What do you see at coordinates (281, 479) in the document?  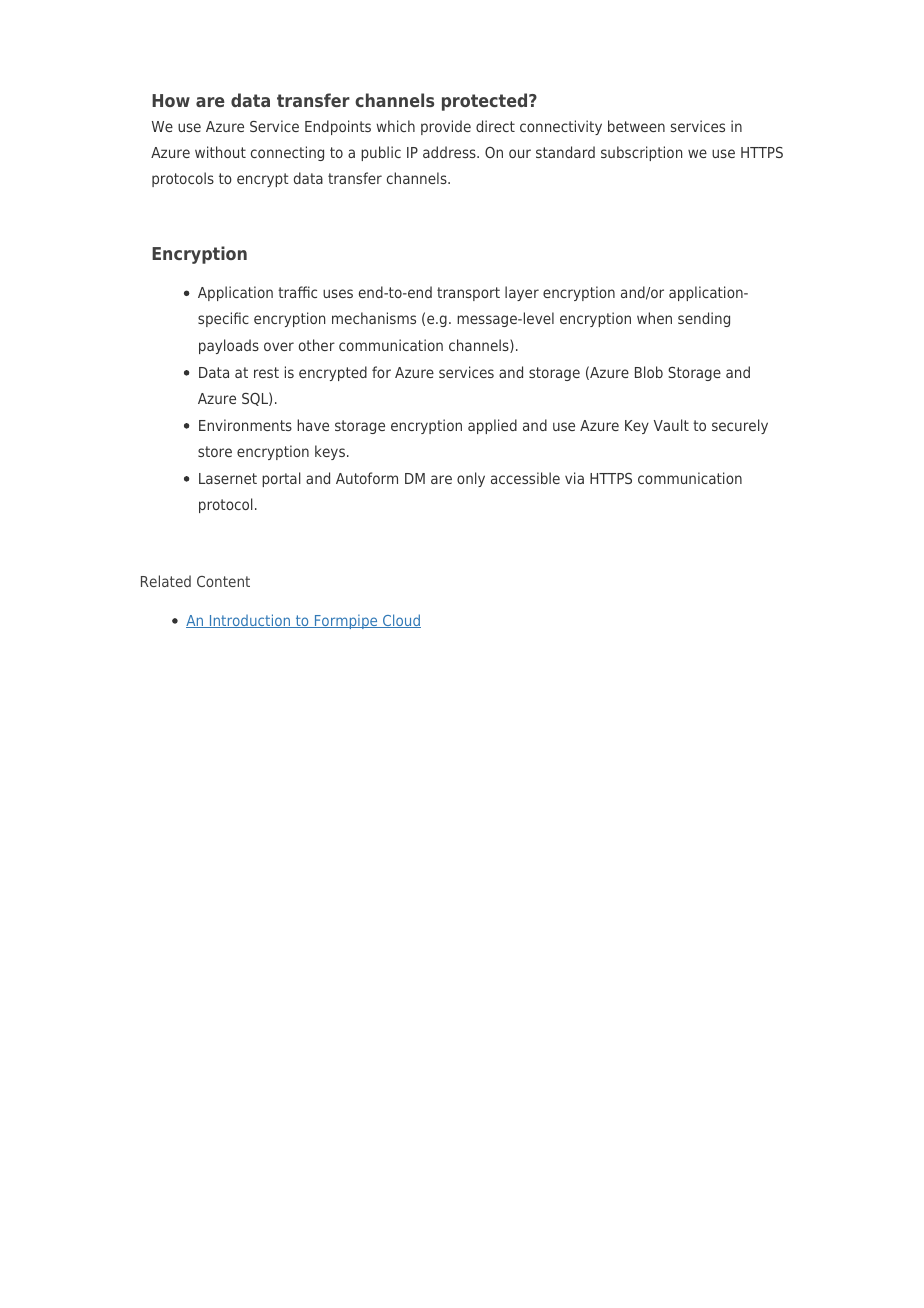 I see `portal` at bounding box center [281, 479].
